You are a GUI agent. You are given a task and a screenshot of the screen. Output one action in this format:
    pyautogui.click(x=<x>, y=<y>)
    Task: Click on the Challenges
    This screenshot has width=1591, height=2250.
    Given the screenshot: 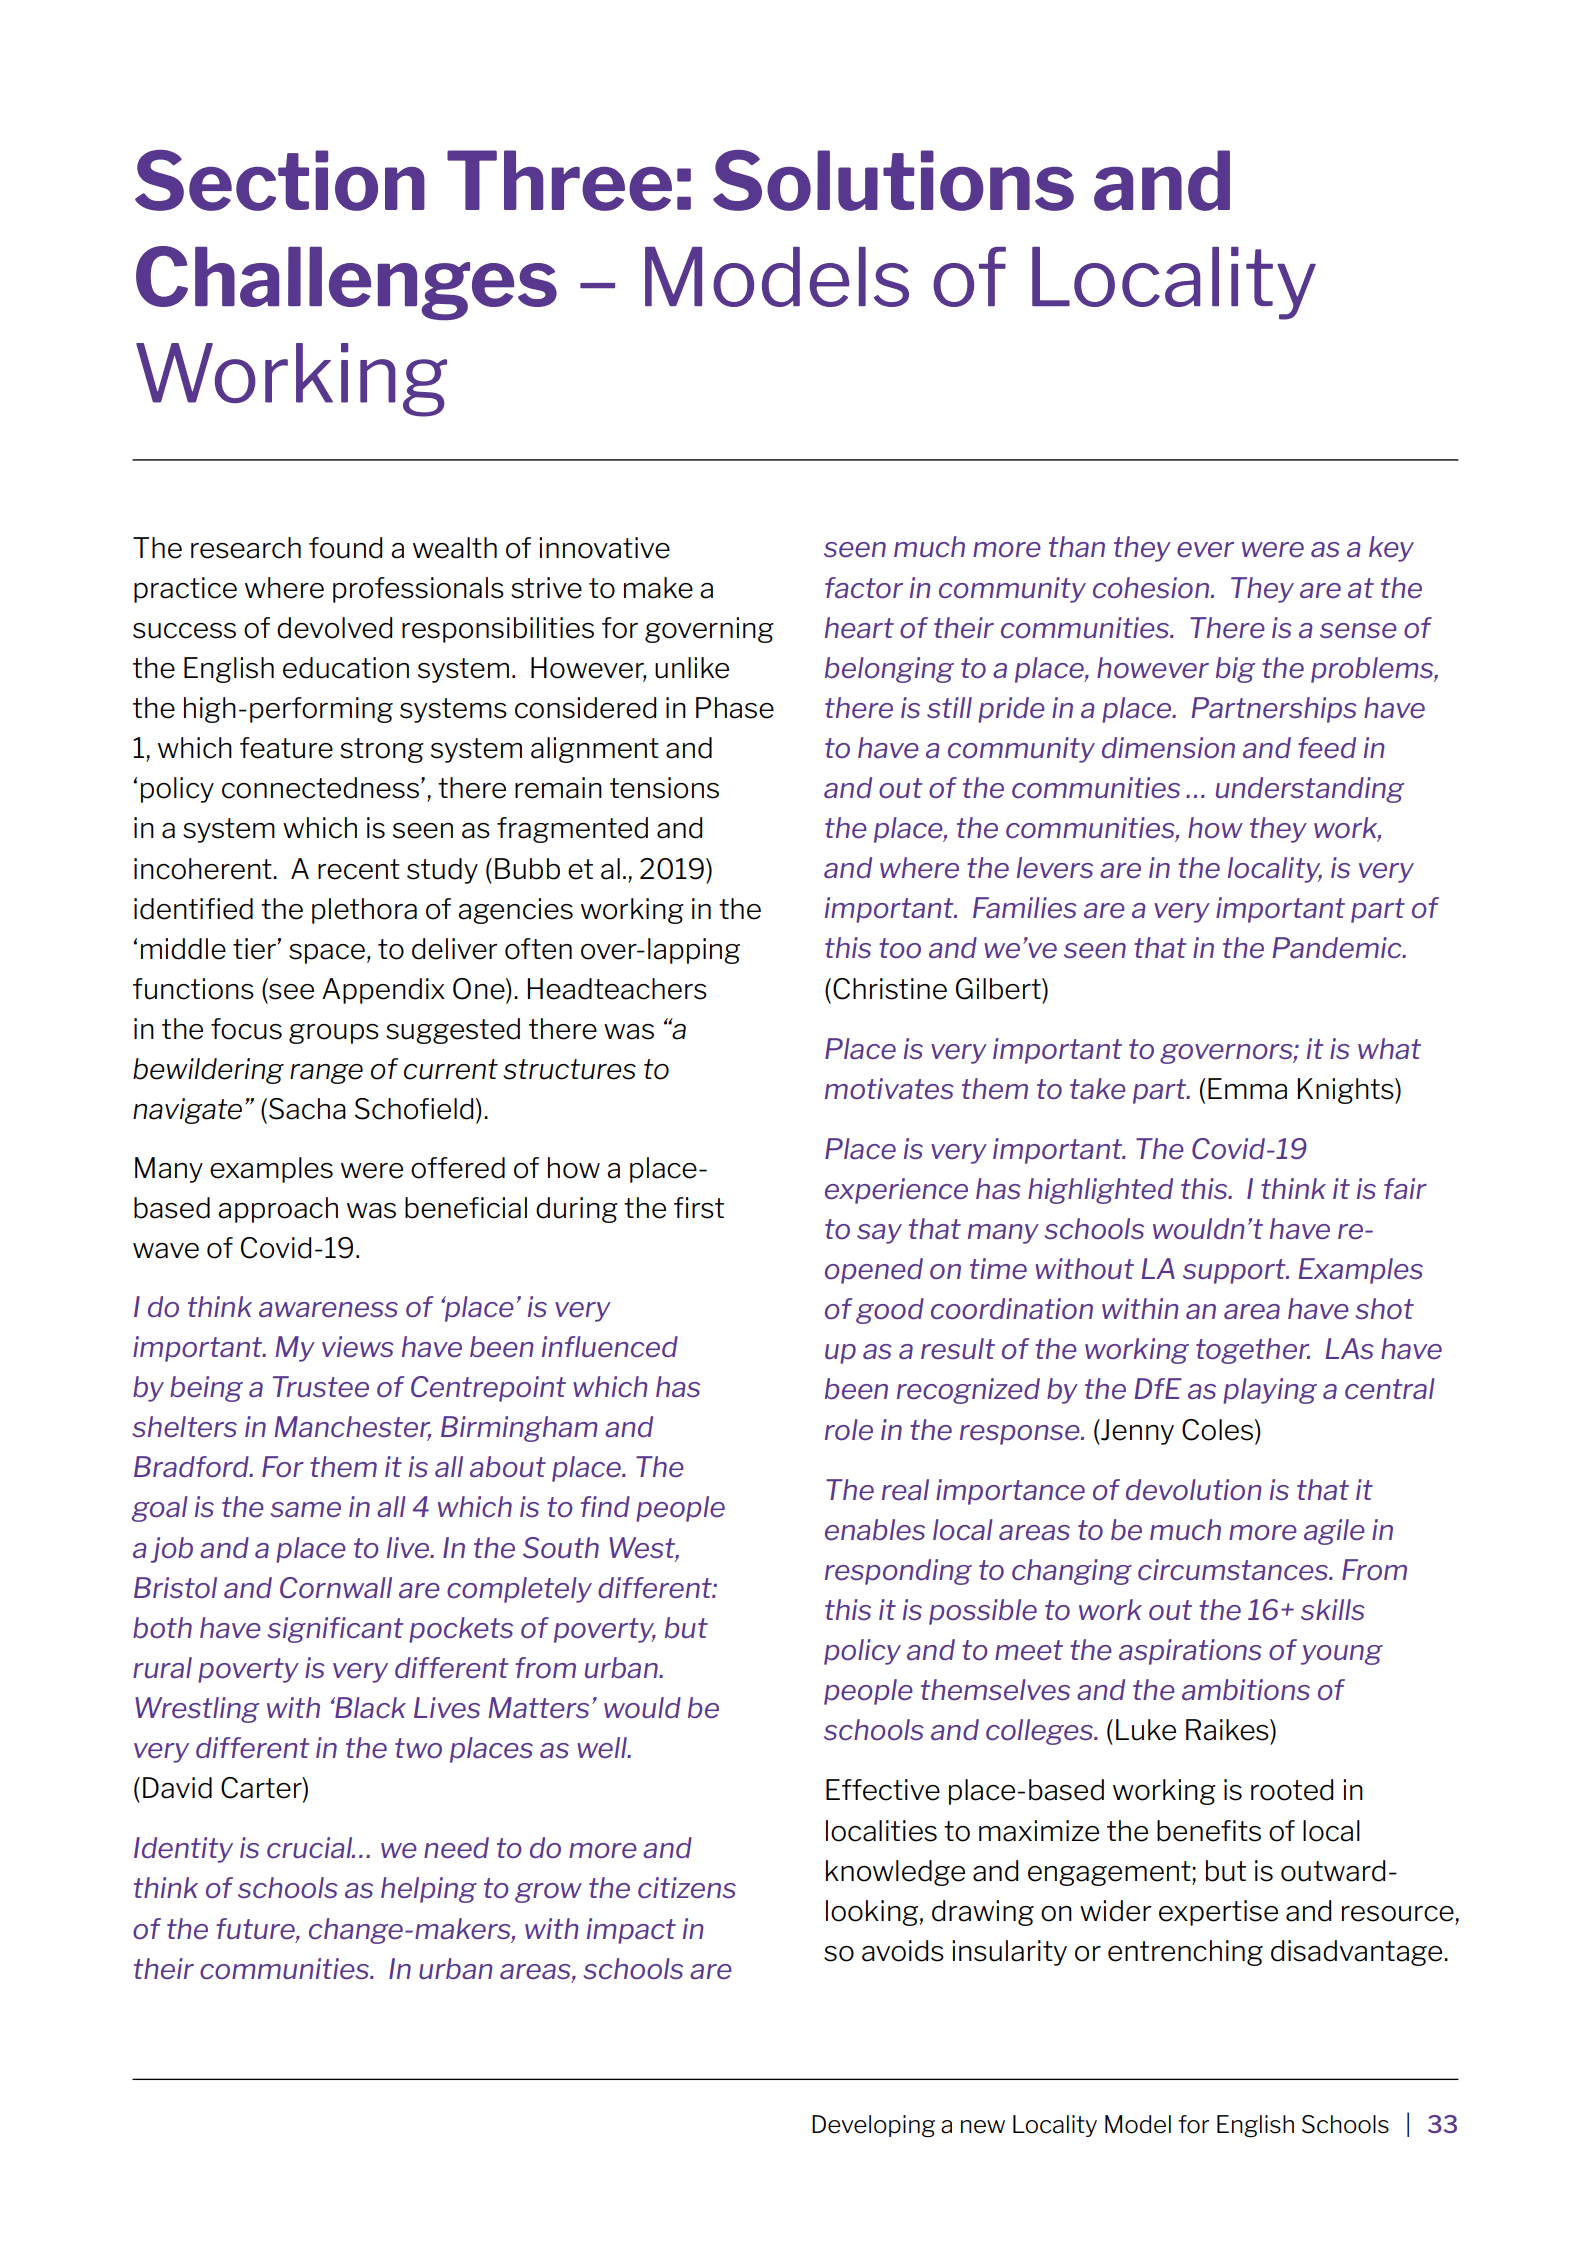 What is the action you would take?
    pyautogui.click(x=346, y=283)
